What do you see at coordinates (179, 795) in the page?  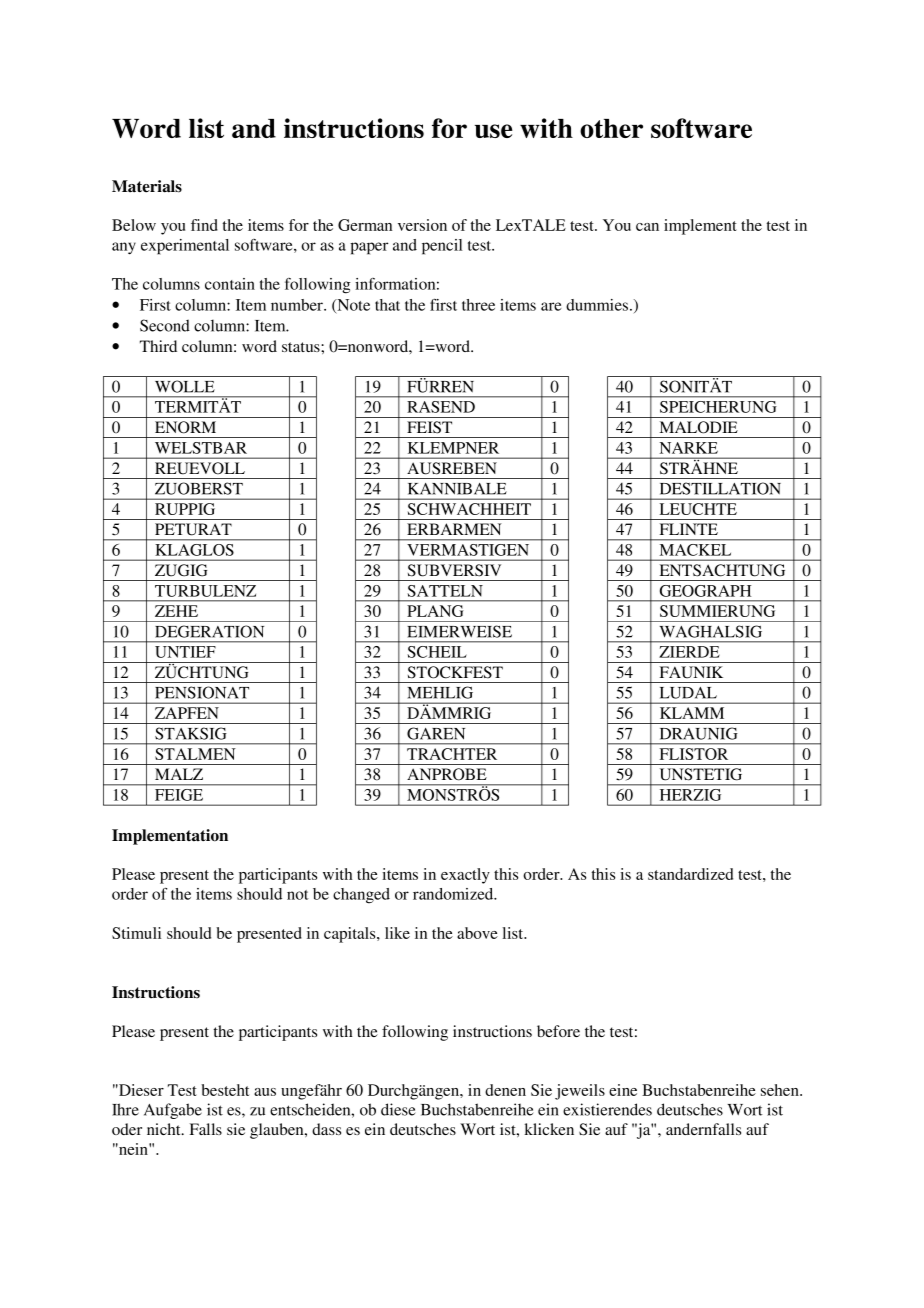 I see `FEIGE` at bounding box center [179, 795].
